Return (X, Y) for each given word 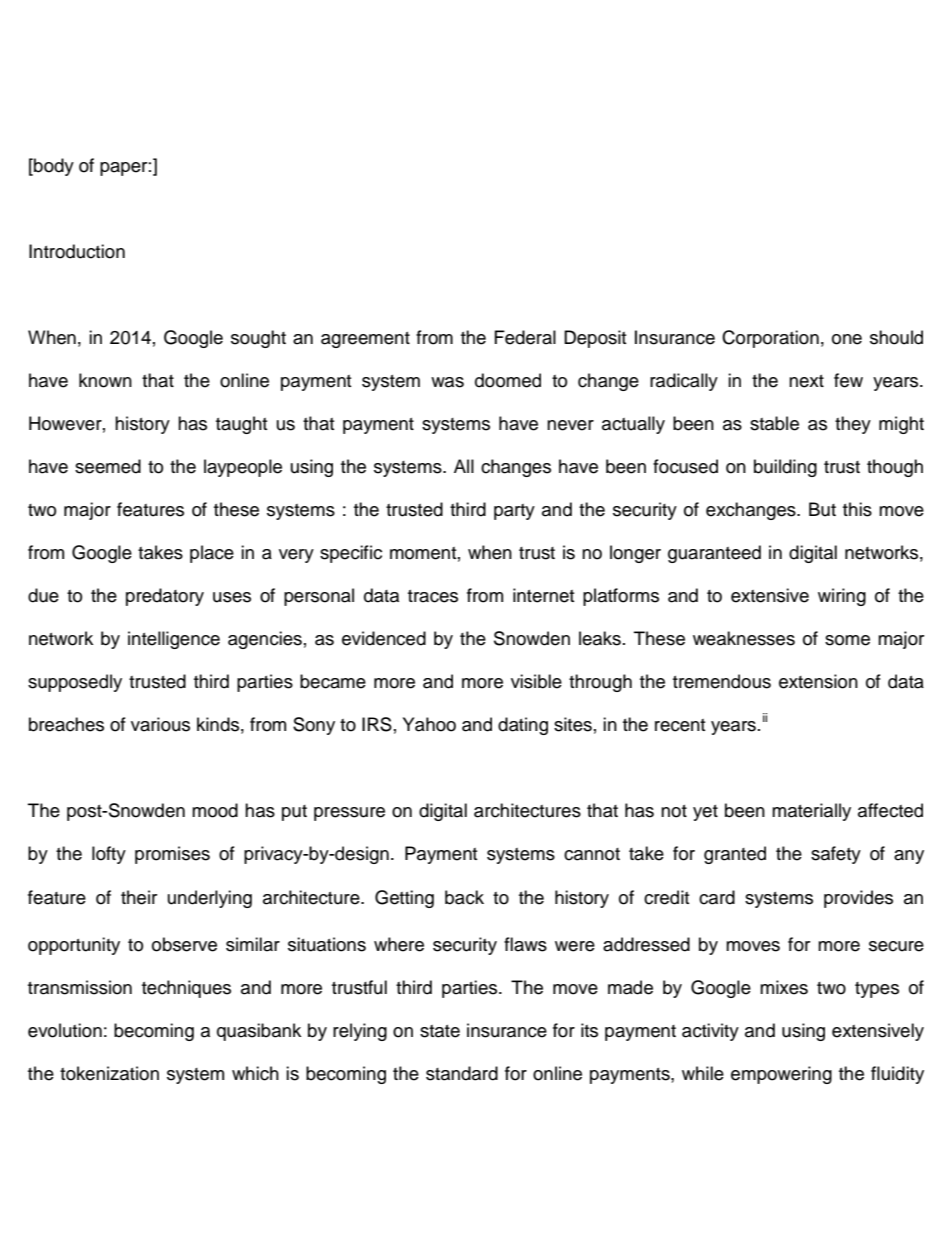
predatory (165, 597)
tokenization (109, 1073)
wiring (842, 597)
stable (774, 423)
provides (858, 899)
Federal (525, 337)
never (570, 425)
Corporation (770, 339)
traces (433, 596)
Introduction (77, 251)
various (160, 724)
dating (523, 726)
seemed (108, 466)
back (464, 897)
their (139, 897)
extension (818, 681)
